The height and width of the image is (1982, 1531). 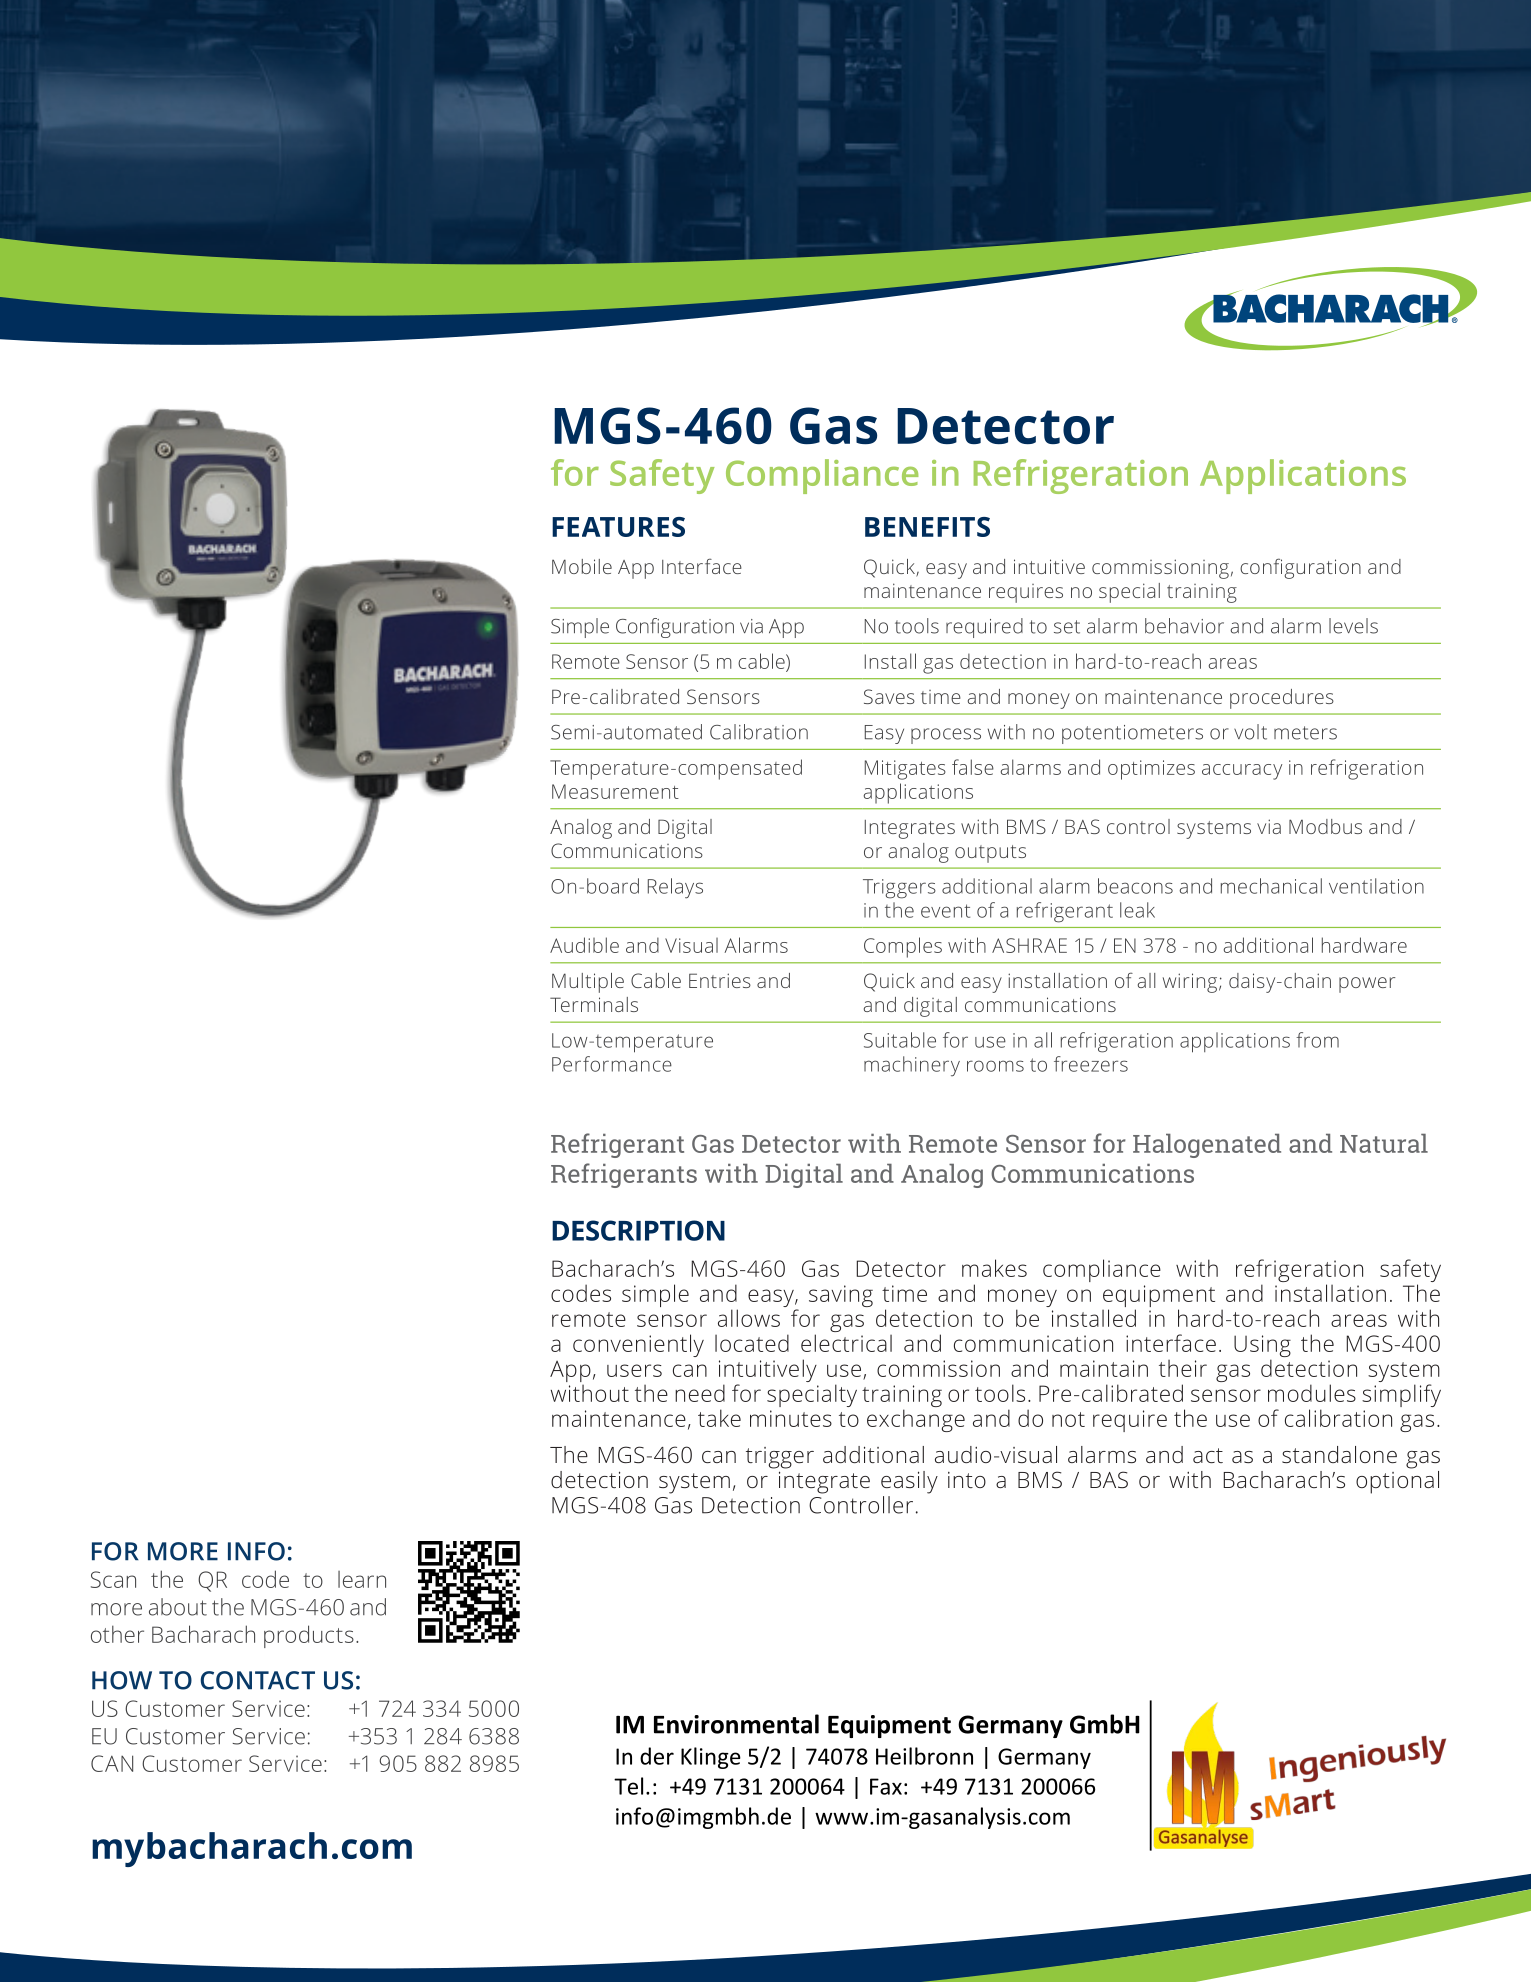 I want to click on DESCRIPTION, so click(x=638, y=1230).
